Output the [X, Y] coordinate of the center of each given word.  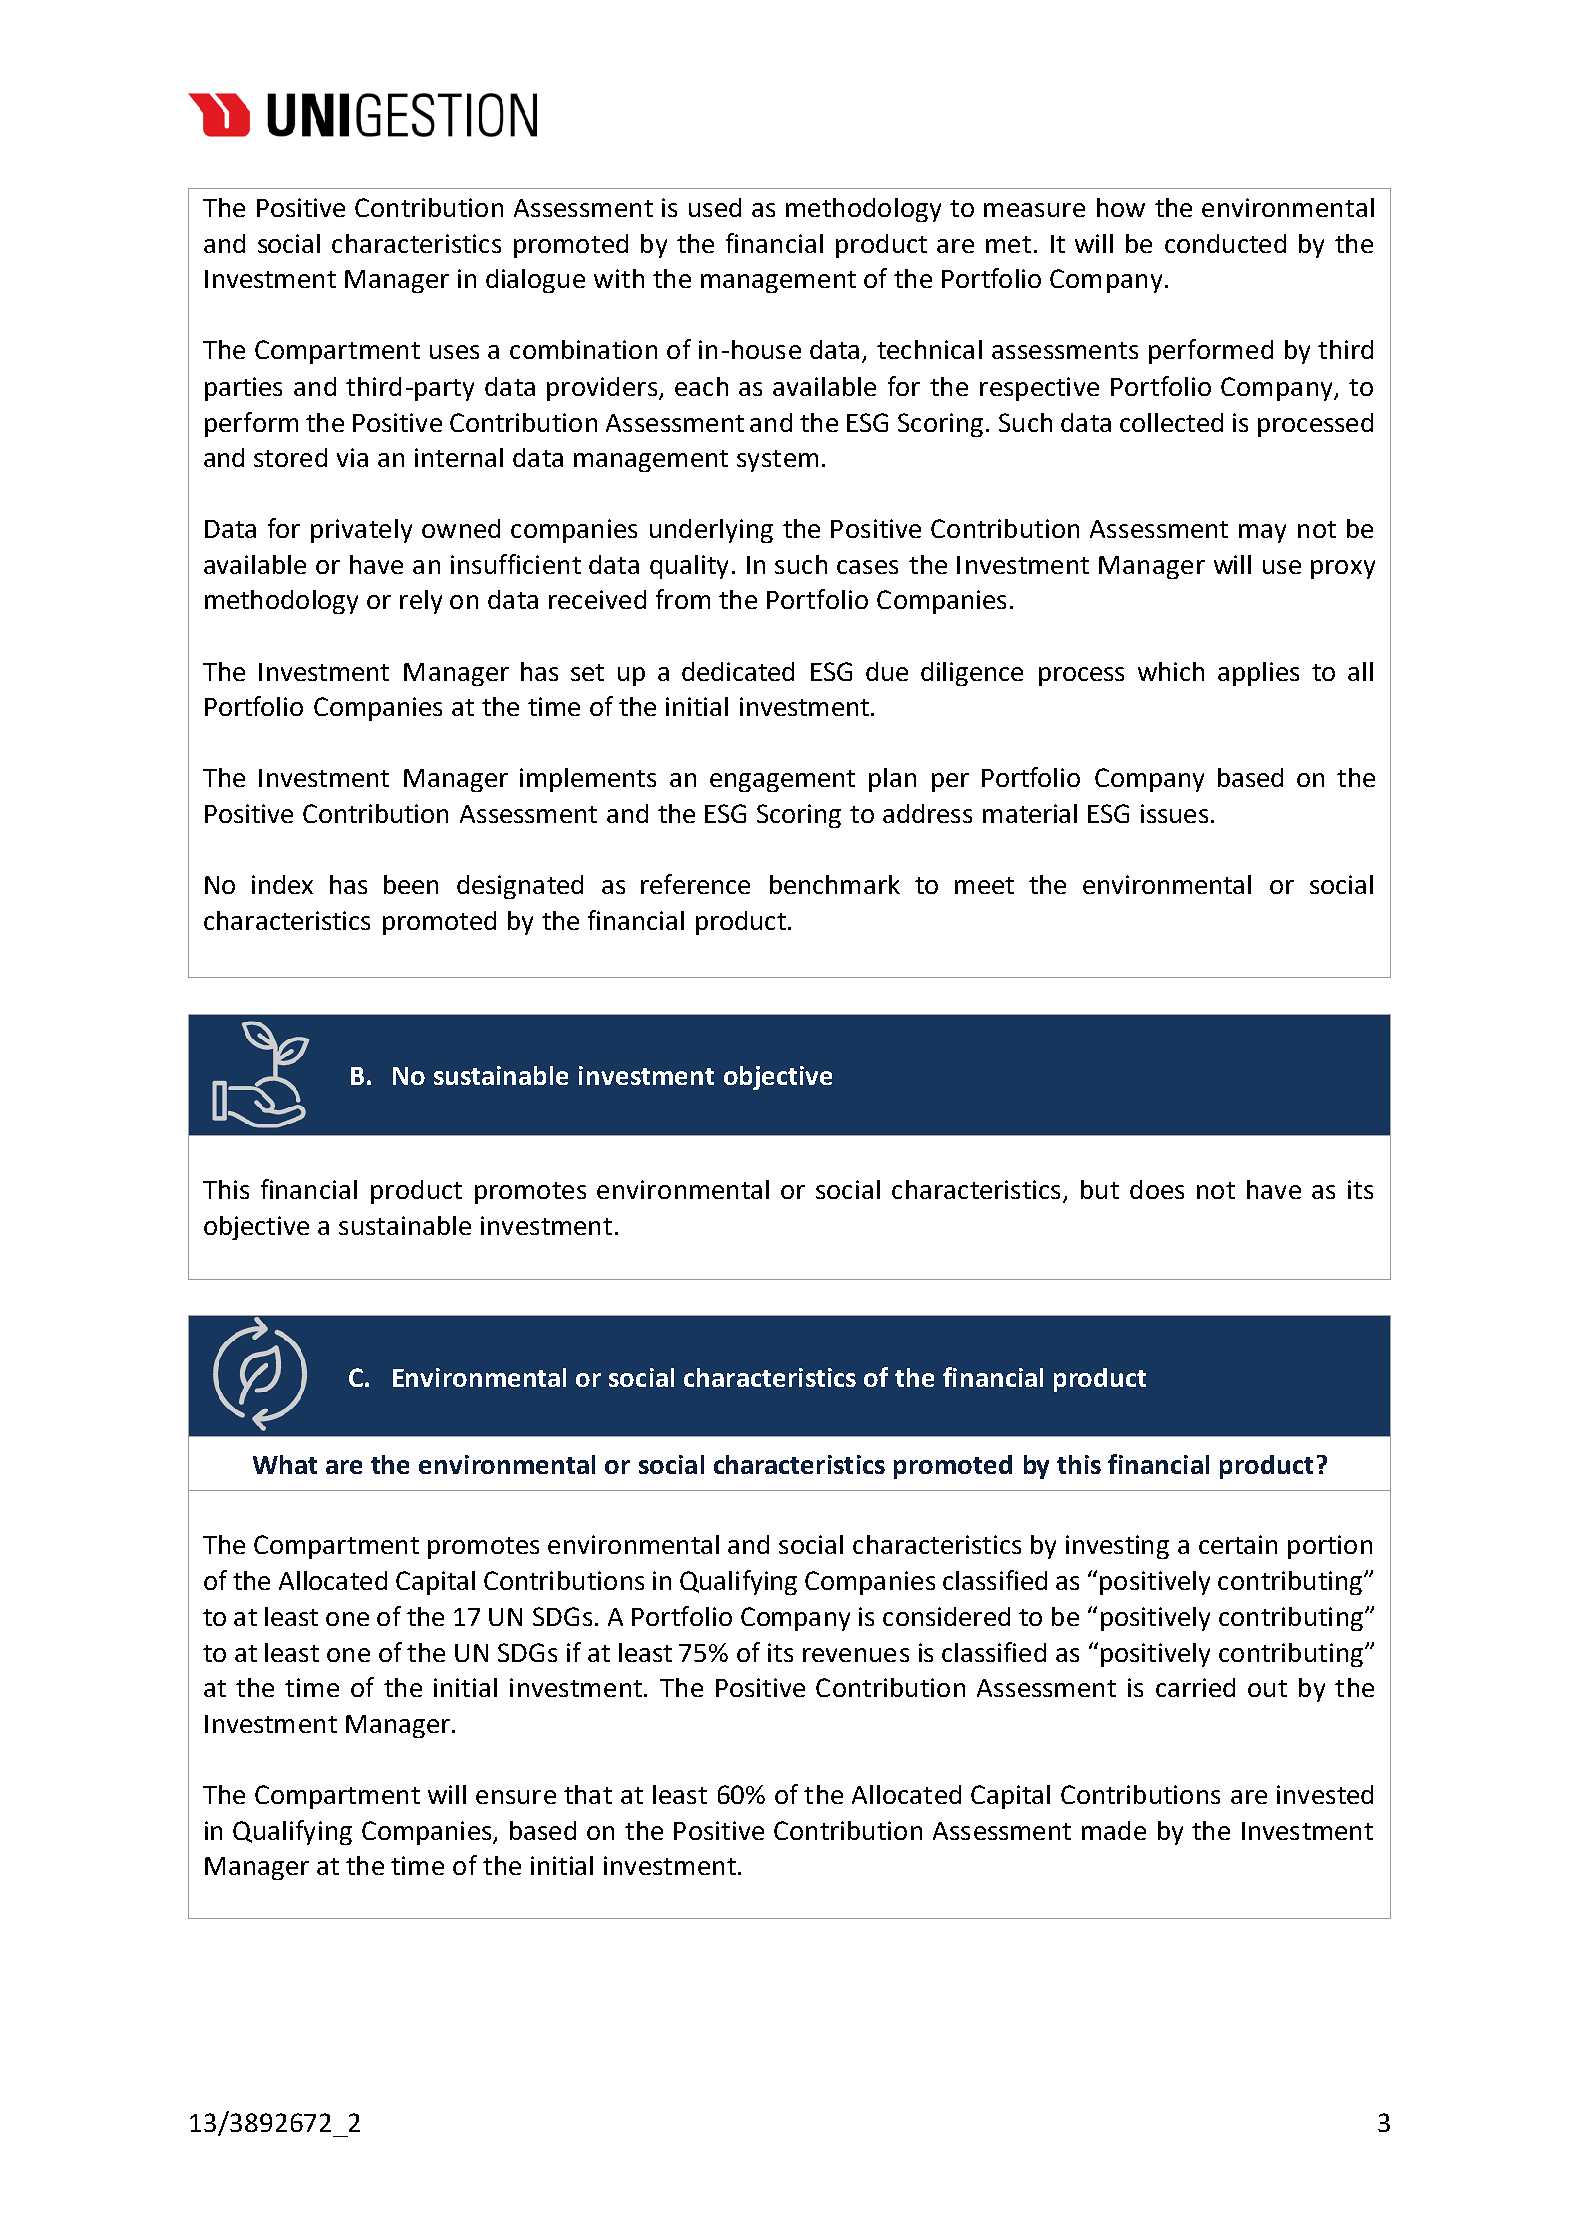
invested [1325, 1794]
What [285, 1464]
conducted [1225, 243]
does [1157, 1189]
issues [1174, 813]
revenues [856, 1655]
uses [454, 352]
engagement [782, 781]
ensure [516, 1797]
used [715, 207]
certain [1238, 1544]
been [411, 884]
